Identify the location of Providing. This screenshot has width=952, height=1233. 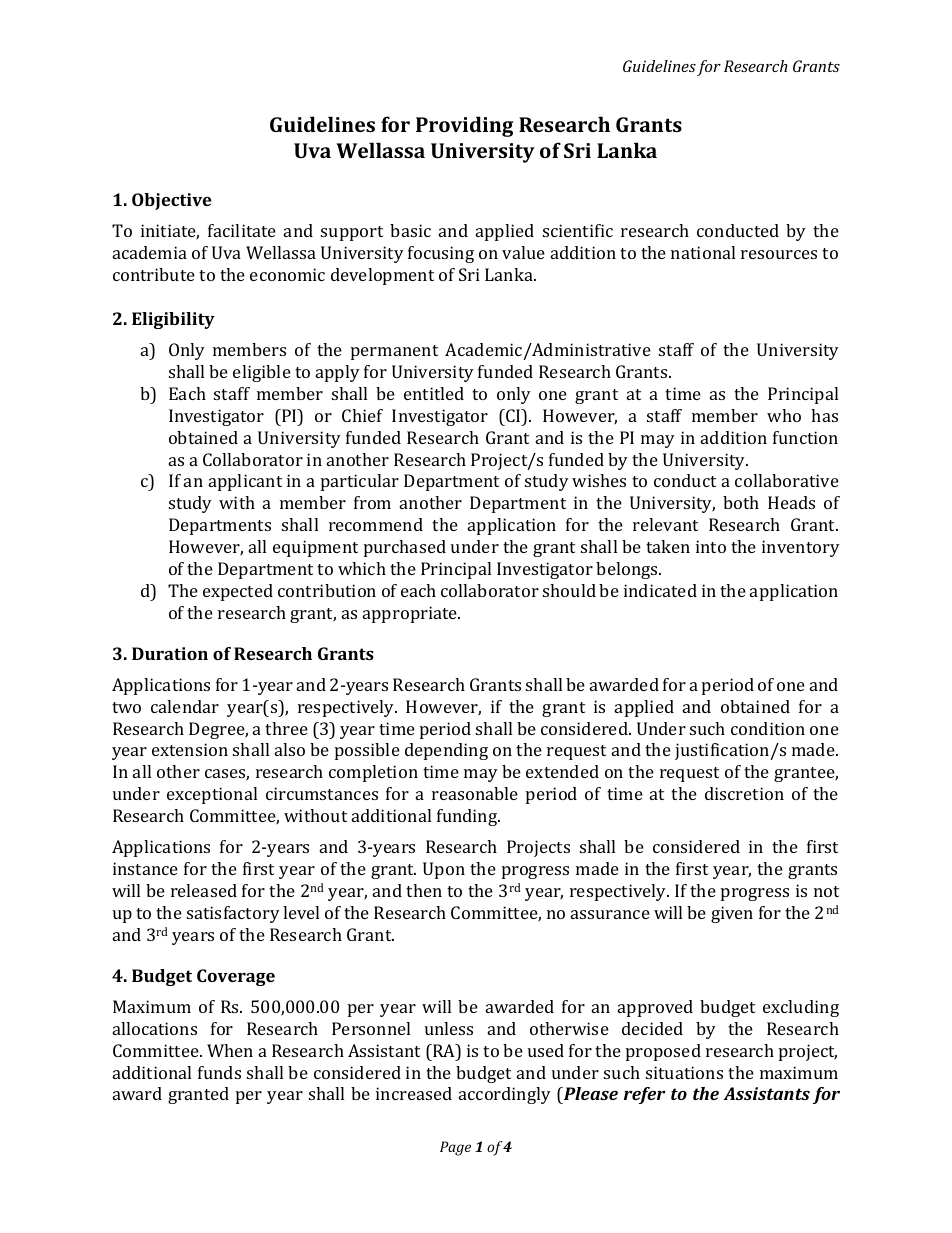
(464, 126).
